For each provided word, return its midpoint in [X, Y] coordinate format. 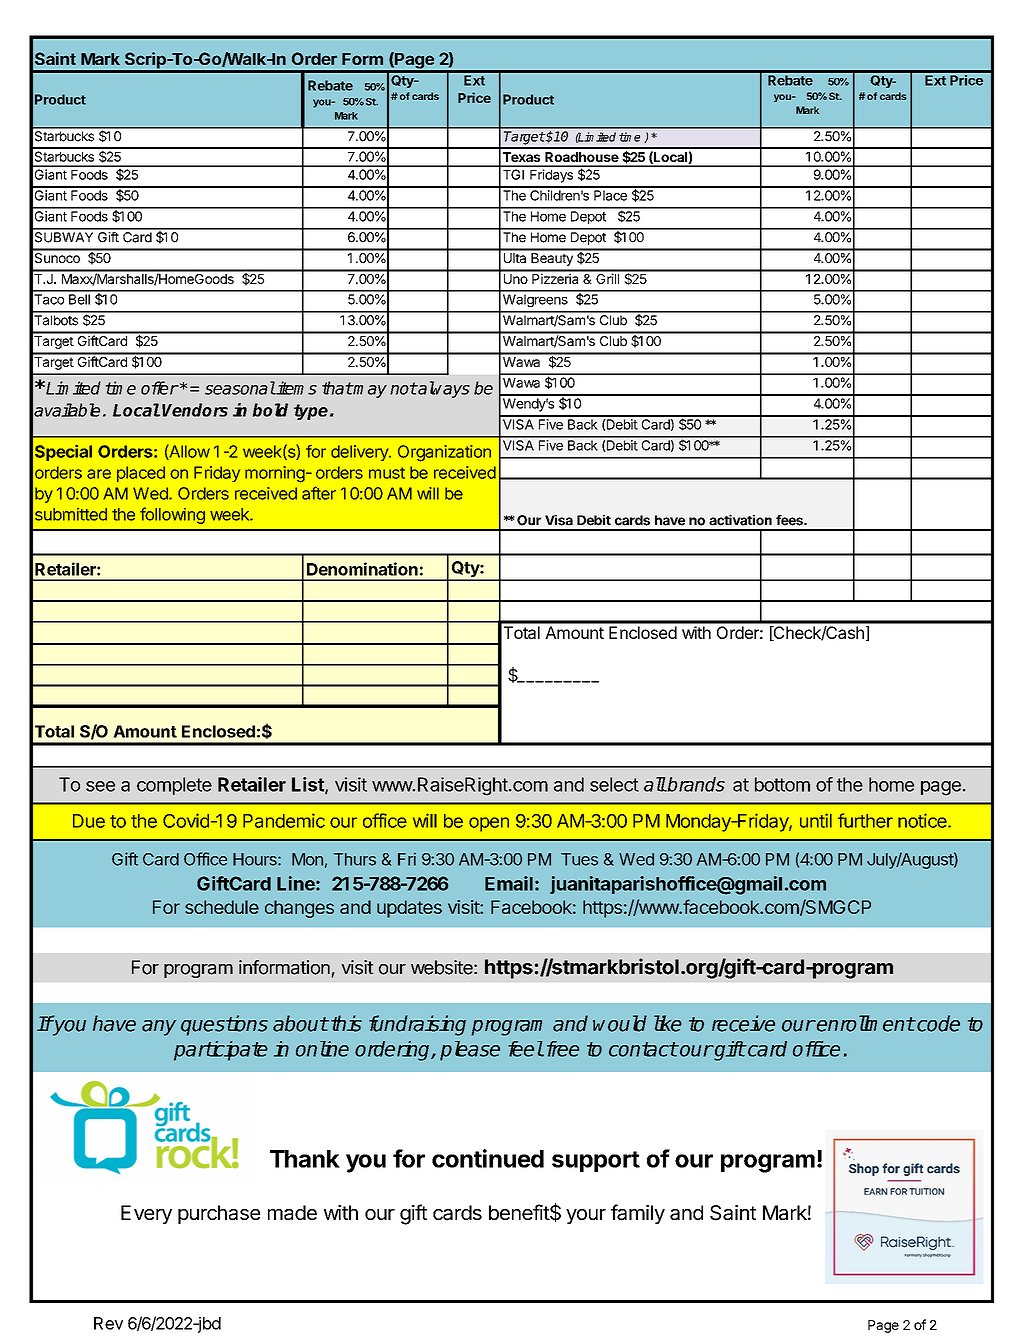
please [470, 1051]
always [443, 389]
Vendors [195, 410]
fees [790, 520]
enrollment [865, 1023]
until [816, 820]
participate [221, 1051]
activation [740, 520]
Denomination [362, 569]
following [172, 515]
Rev [108, 1323]
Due [89, 821]
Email [509, 883]
